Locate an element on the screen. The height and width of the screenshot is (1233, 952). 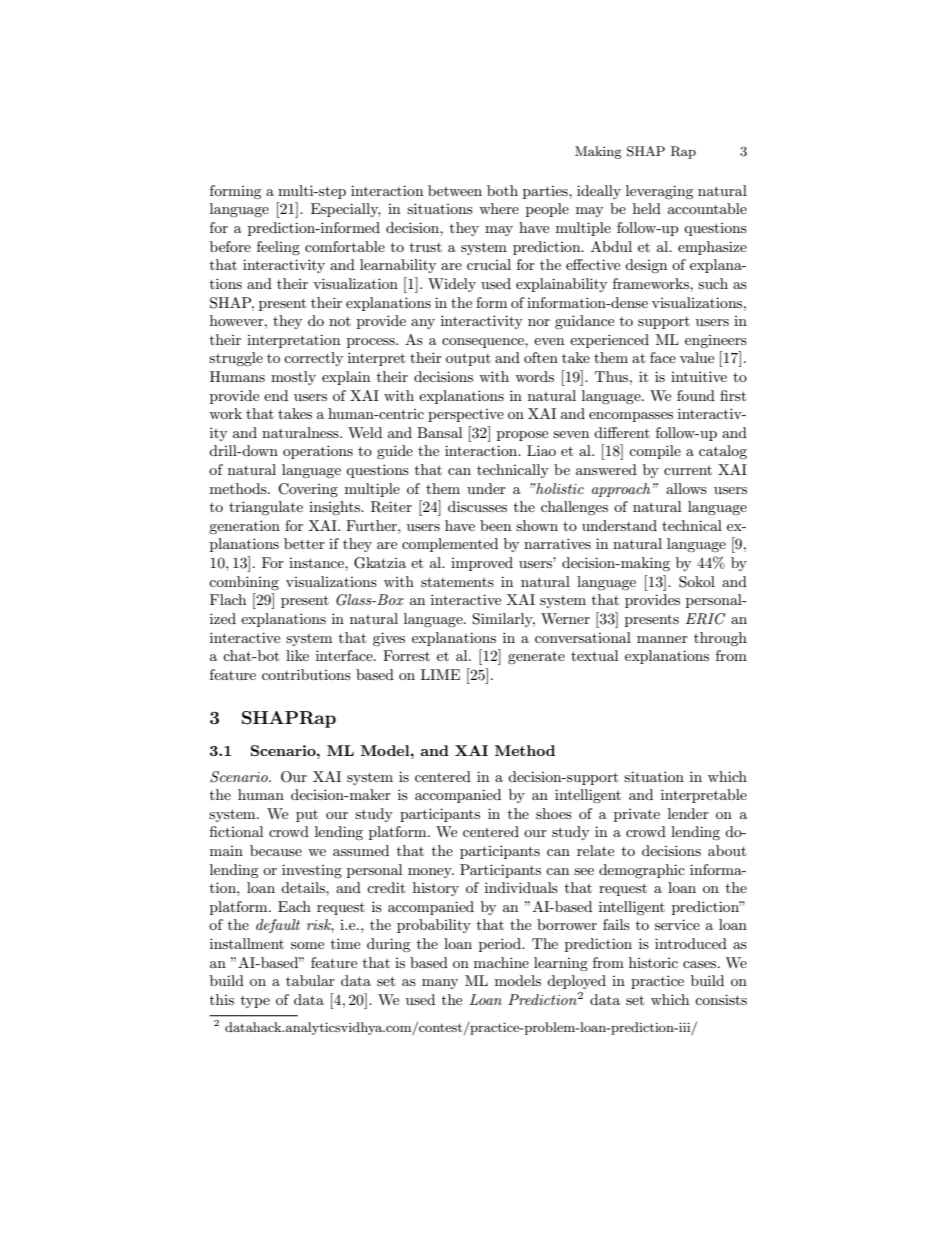
value is located at coordinates (697, 357).
